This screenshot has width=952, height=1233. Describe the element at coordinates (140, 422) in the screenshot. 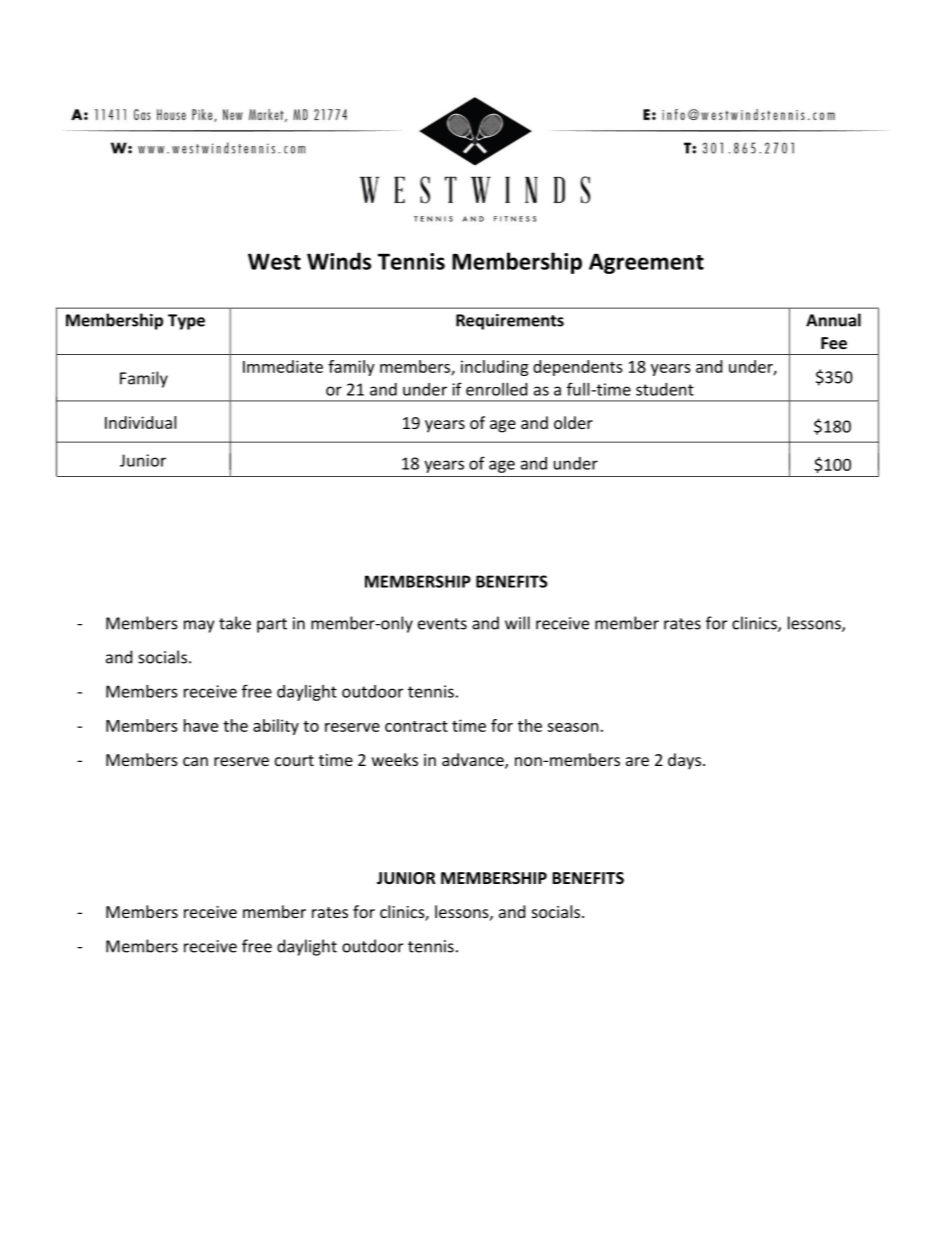

I see `Individual` at that location.
